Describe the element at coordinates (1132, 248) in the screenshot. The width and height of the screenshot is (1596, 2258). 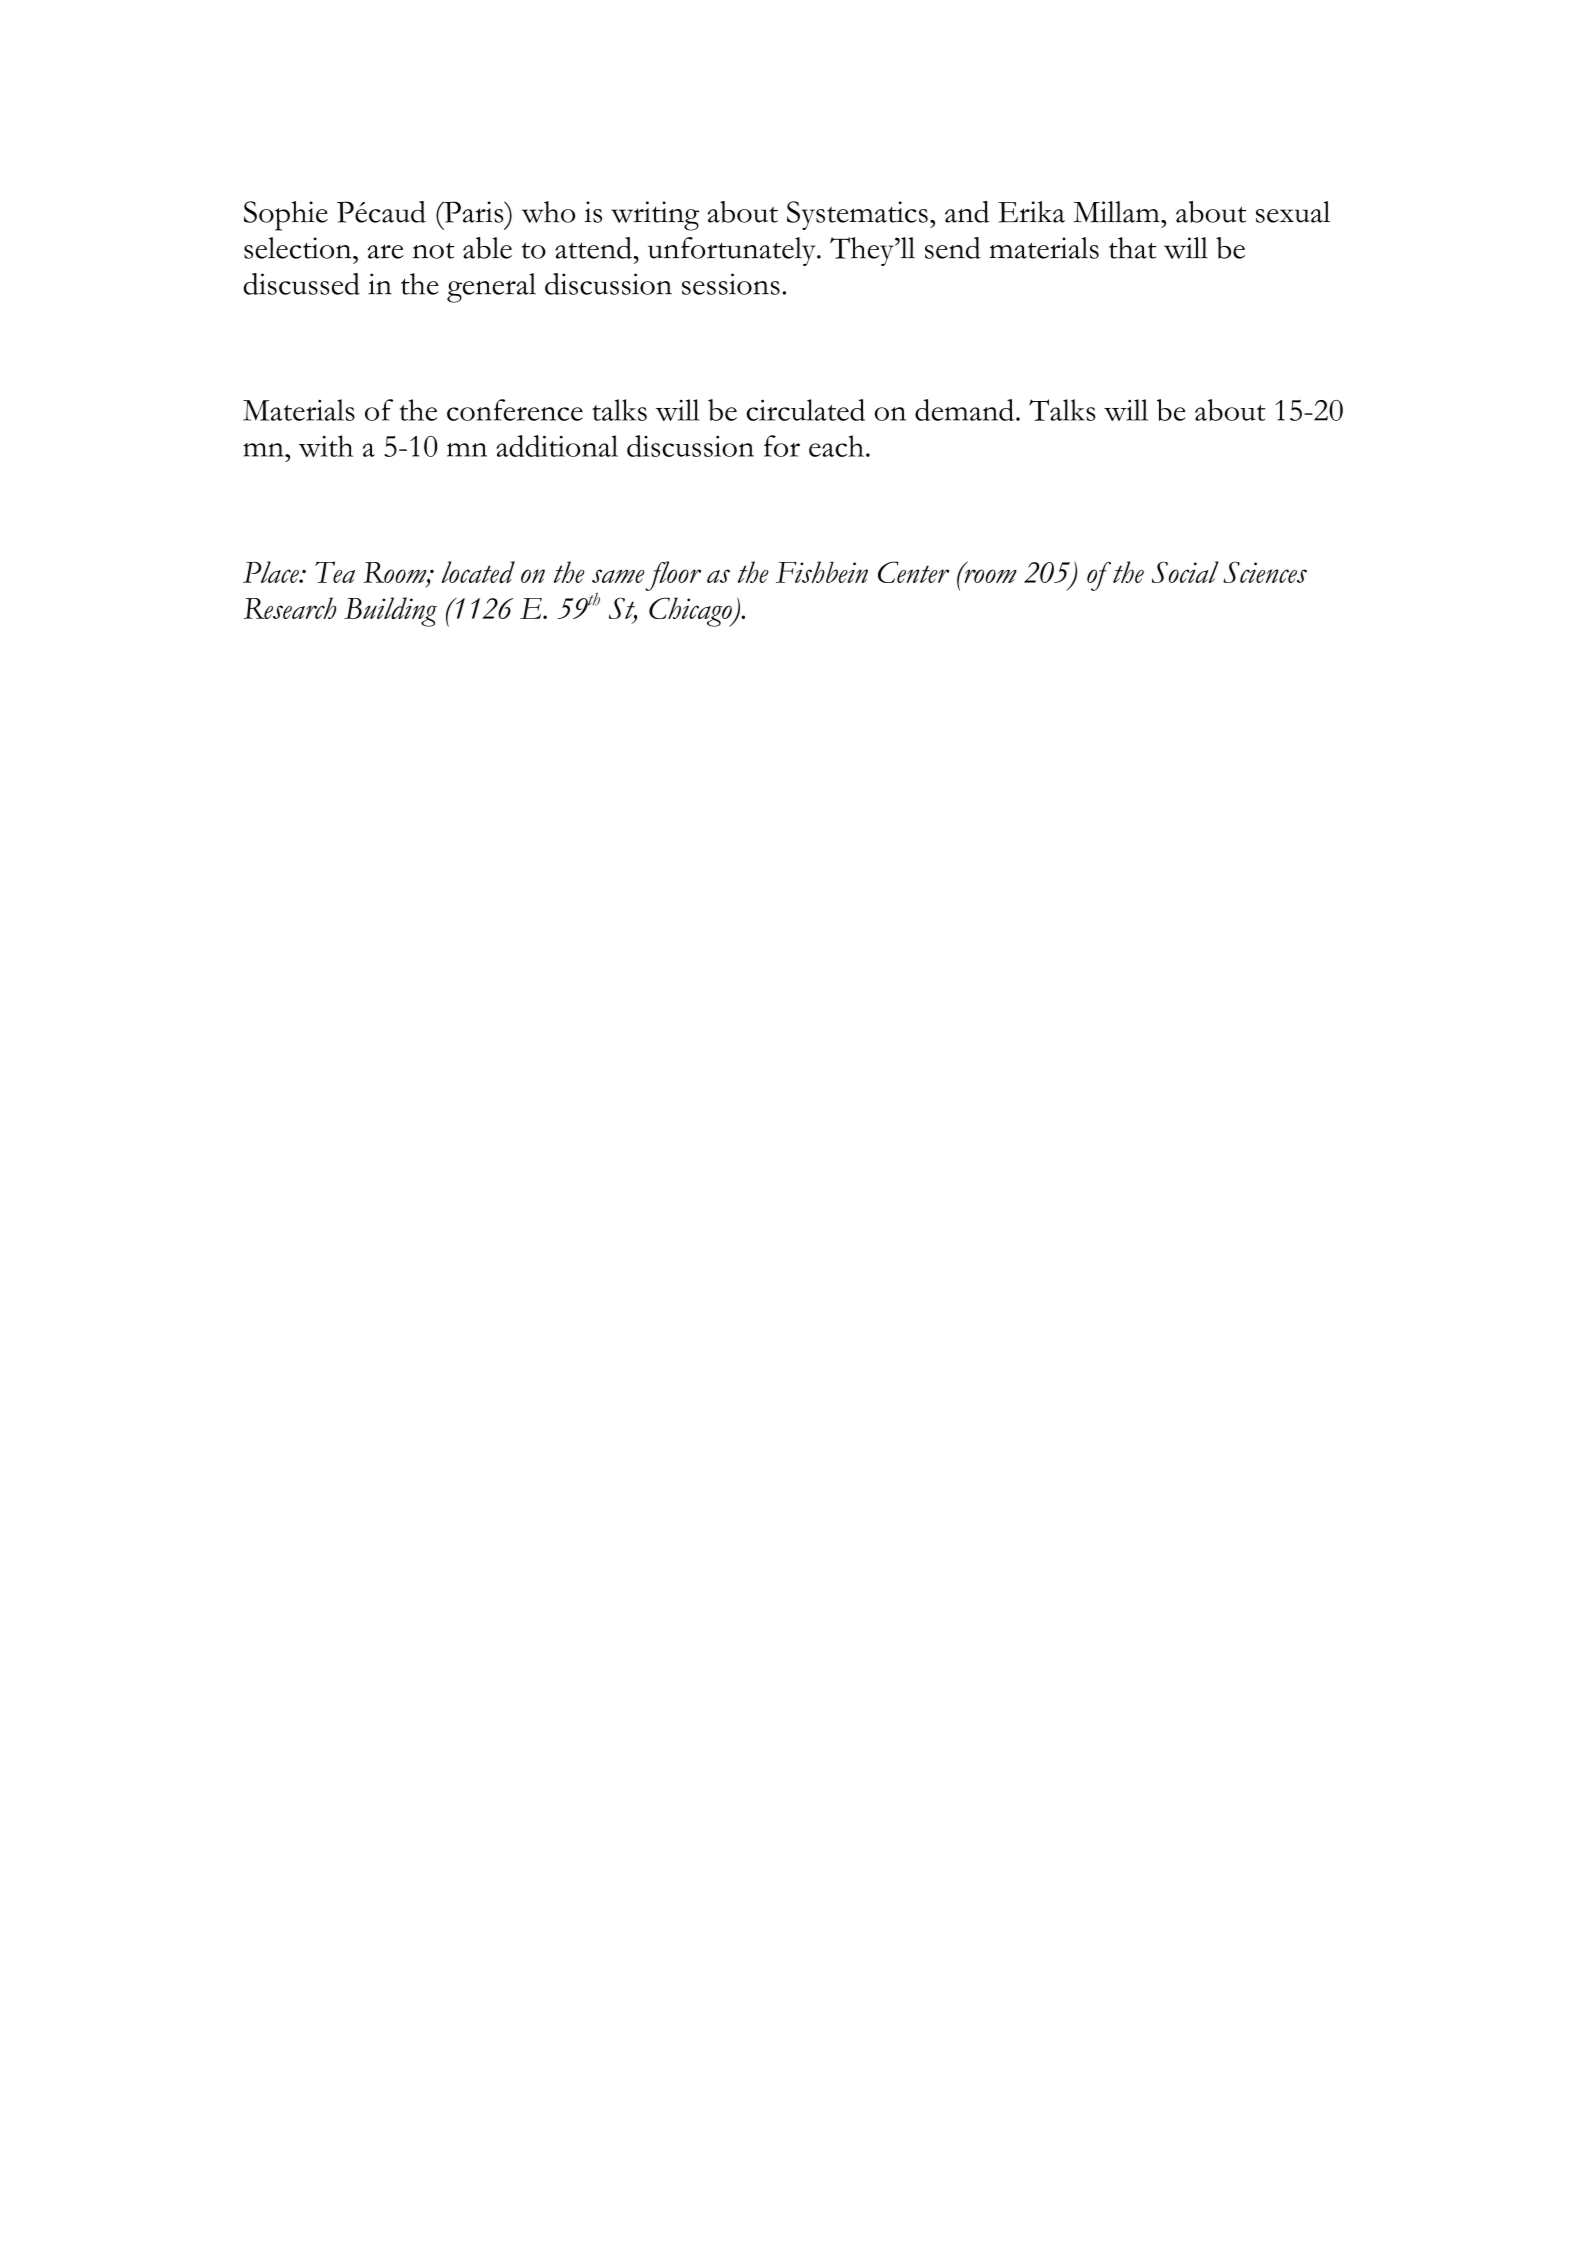
I see `that` at that location.
